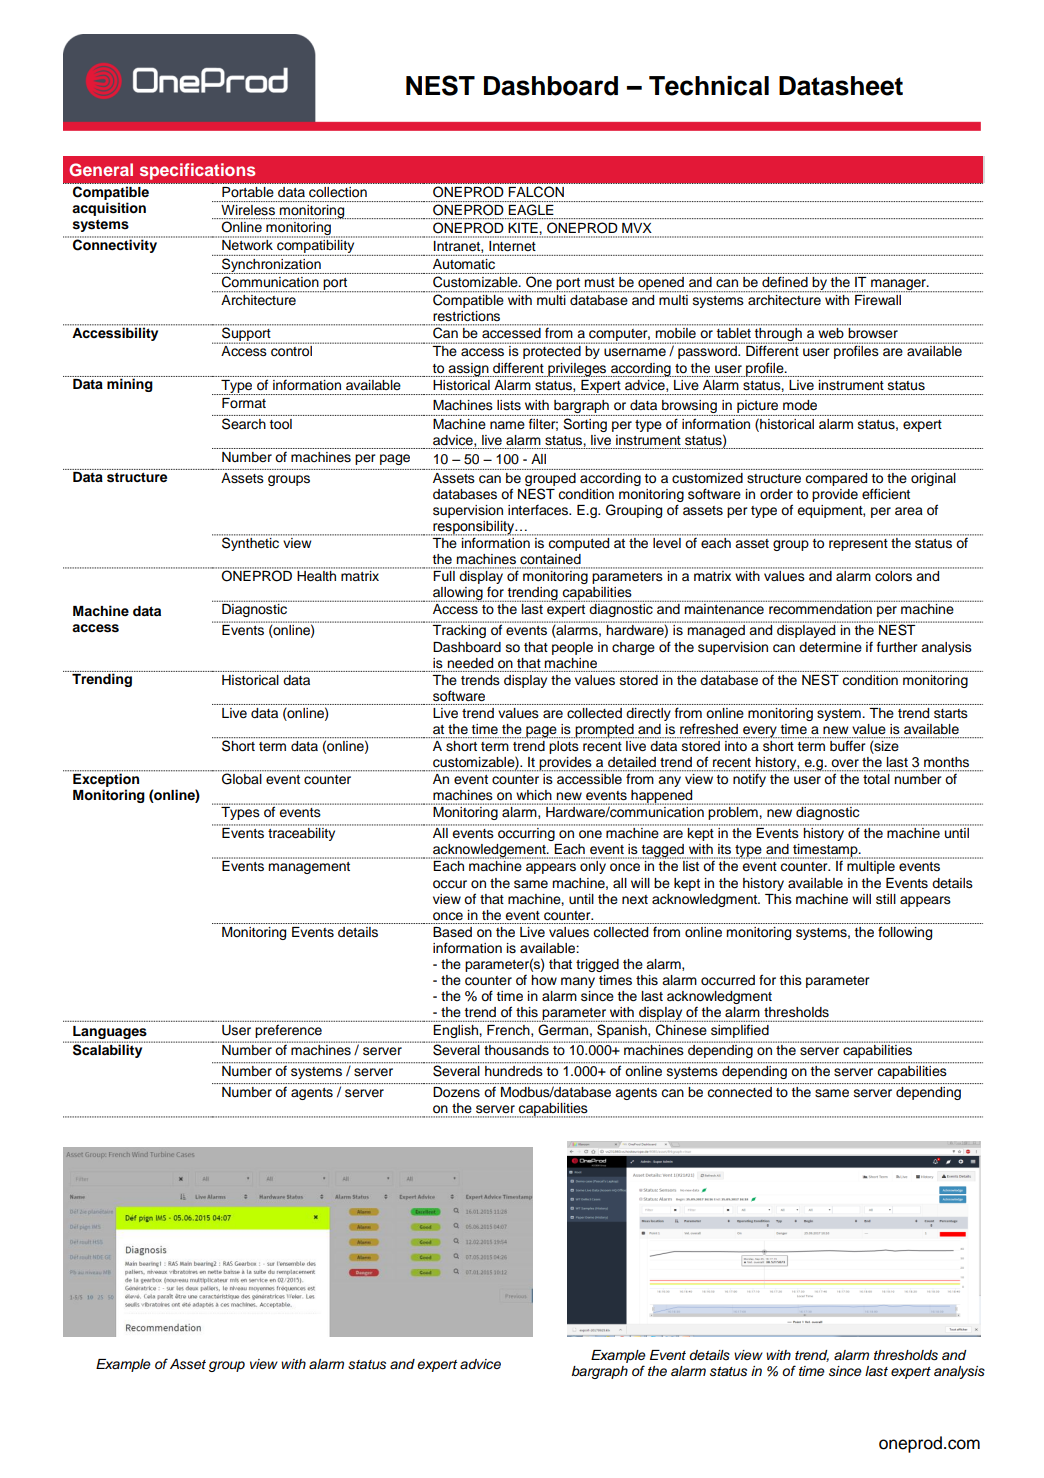 The height and width of the screenshot is (1478, 1044). What do you see at coordinates (291, 351) in the screenshot?
I see `control` at bounding box center [291, 351].
